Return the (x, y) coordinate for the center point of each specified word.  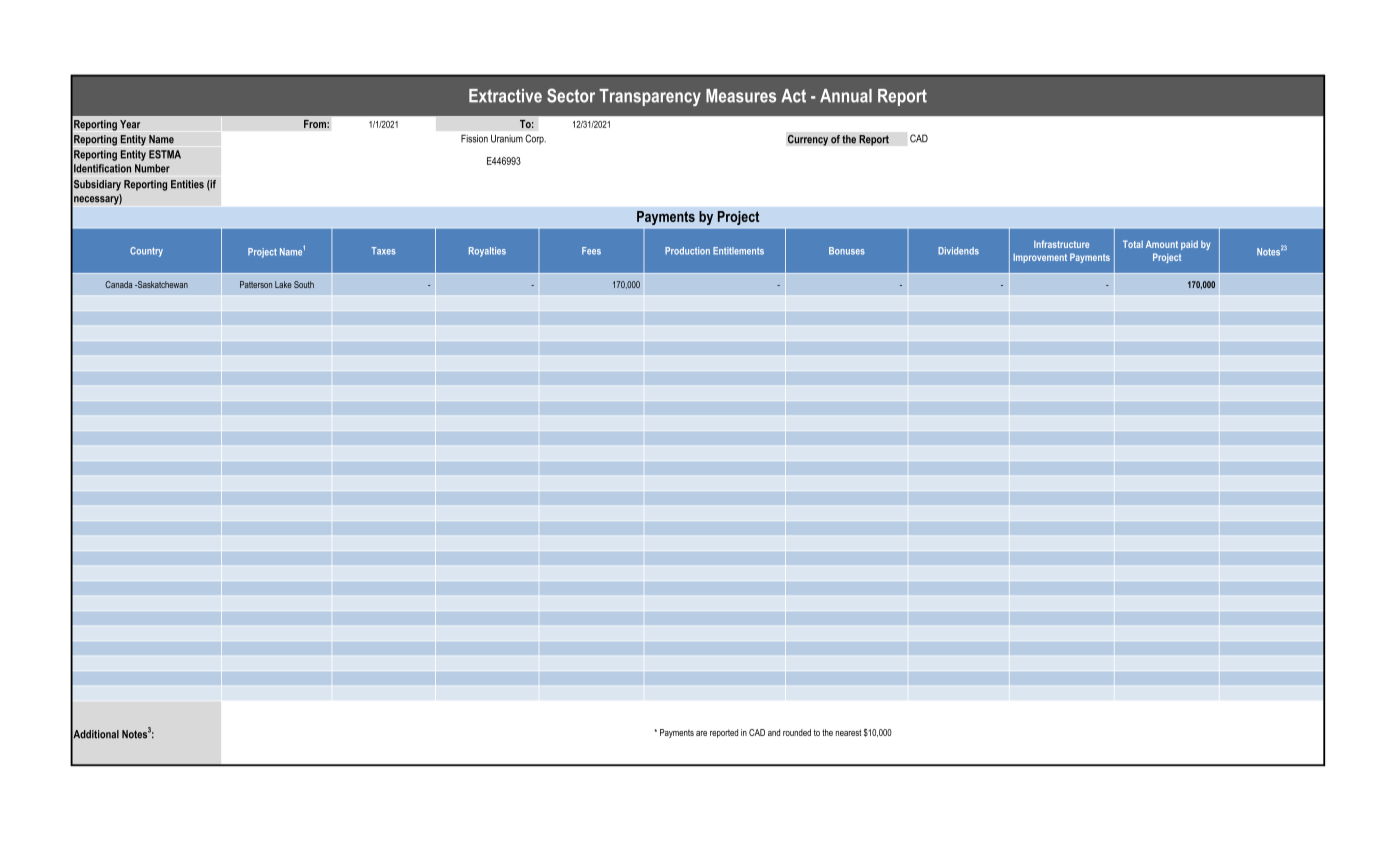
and (774, 732)
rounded (797, 732)
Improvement (1040, 258)
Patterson (256, 284)
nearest (849, 732)
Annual (846, 96)
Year (130, 124)
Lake (283, 284)
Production (687, 251)
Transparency (650, 97)
